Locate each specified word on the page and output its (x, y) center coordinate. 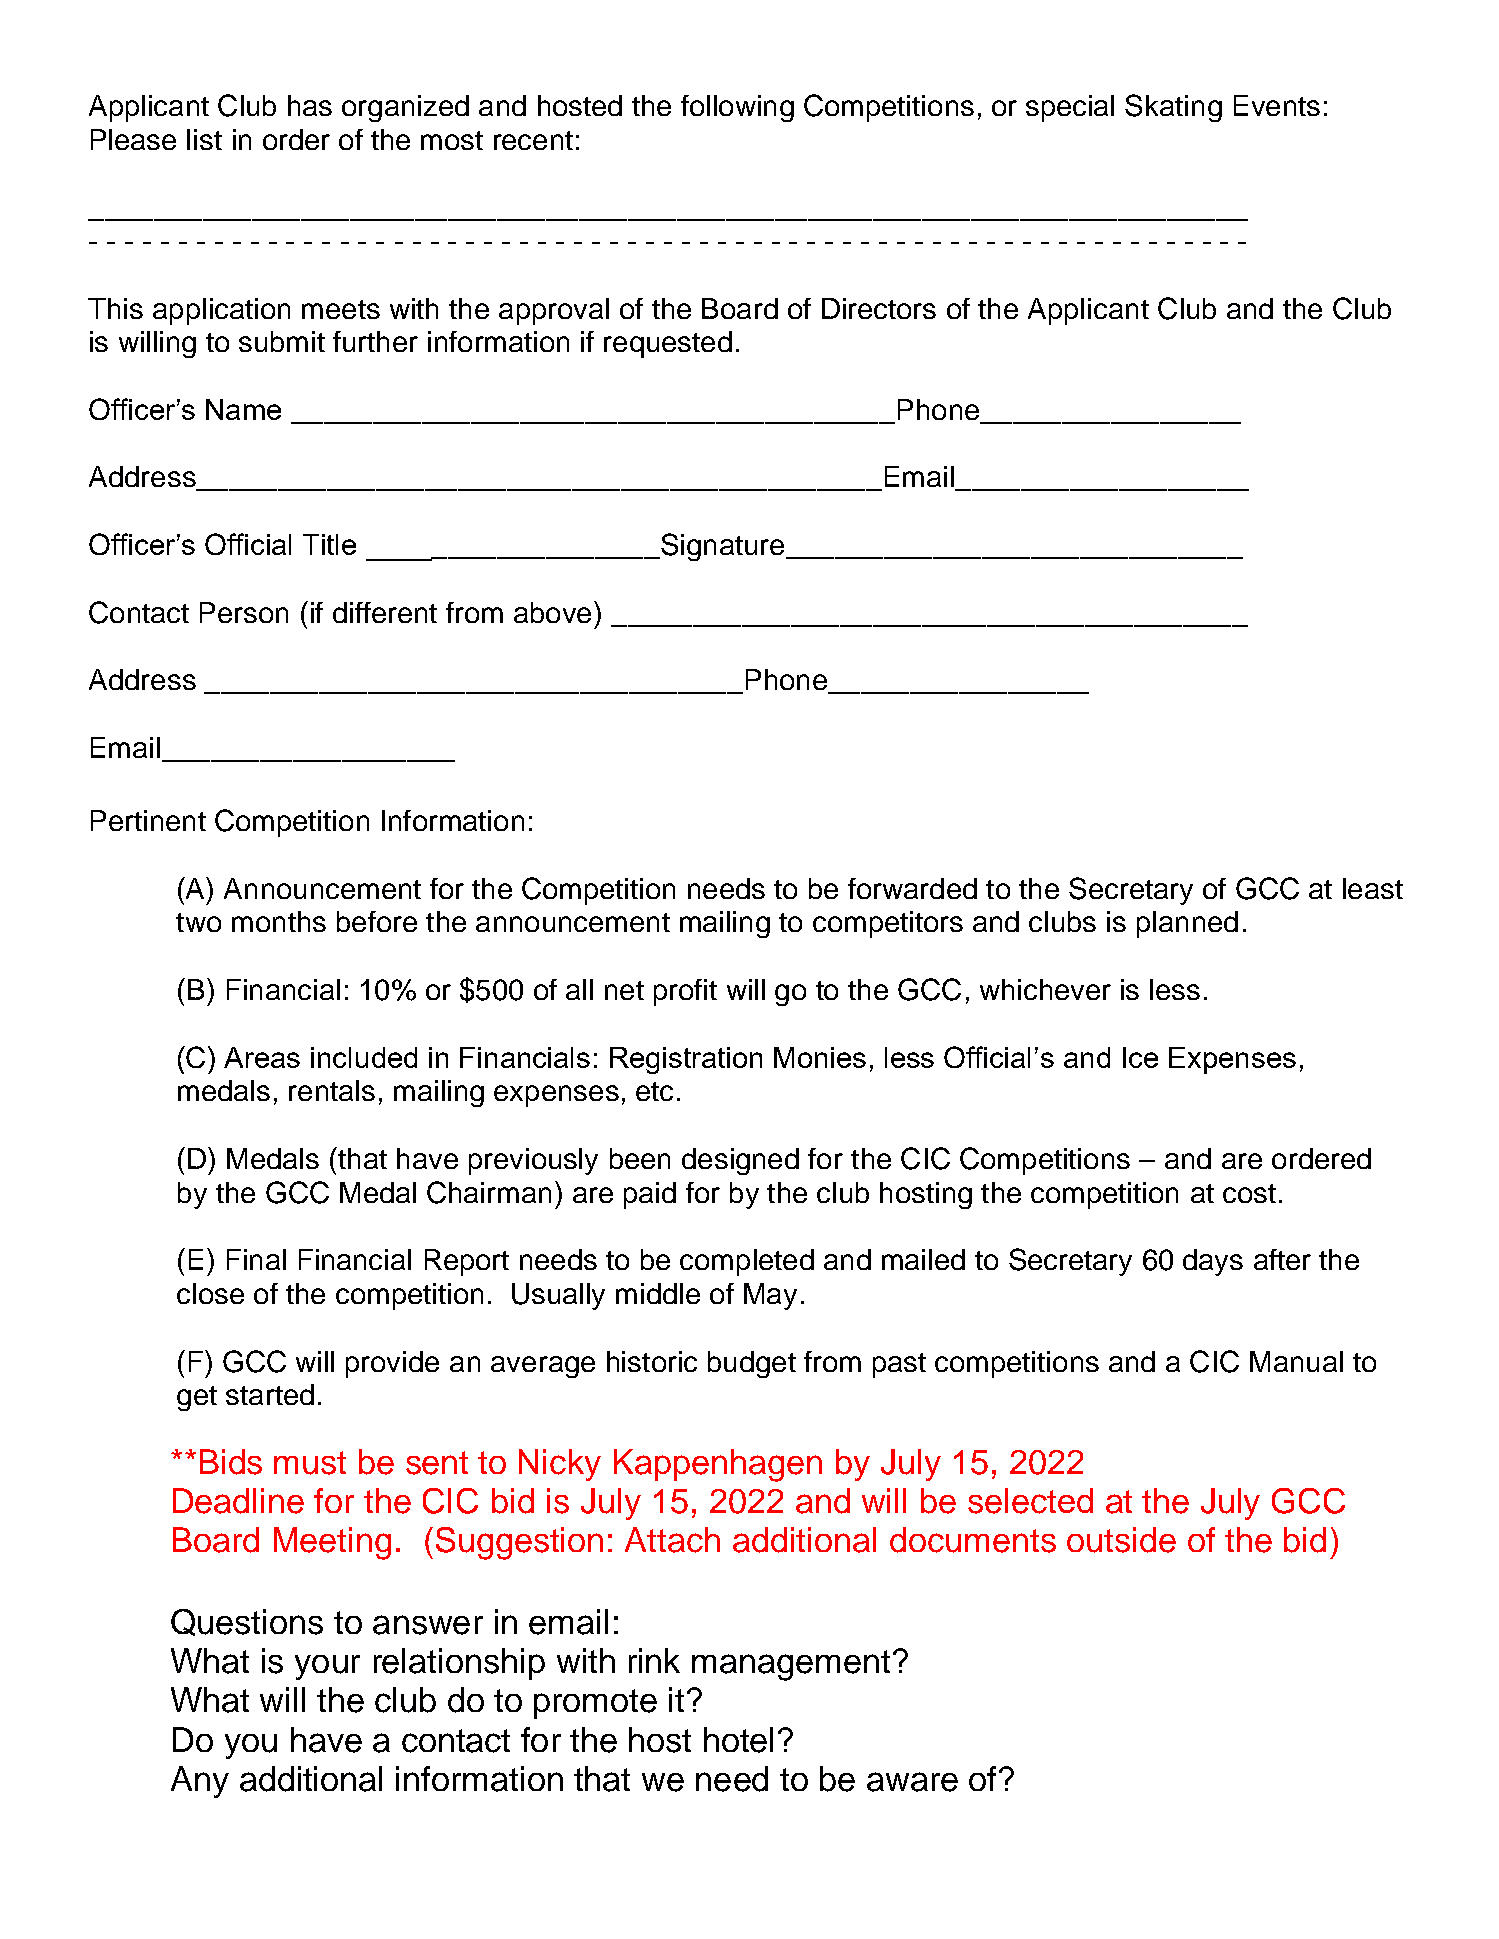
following (737, 108)
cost (1249, 1193)
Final (256, 1259)
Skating (1173, 108)
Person (244, 612)
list (204, 139)
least (1373, 888)
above (552, 612)
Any (200, 1782)
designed (740, 1161)
